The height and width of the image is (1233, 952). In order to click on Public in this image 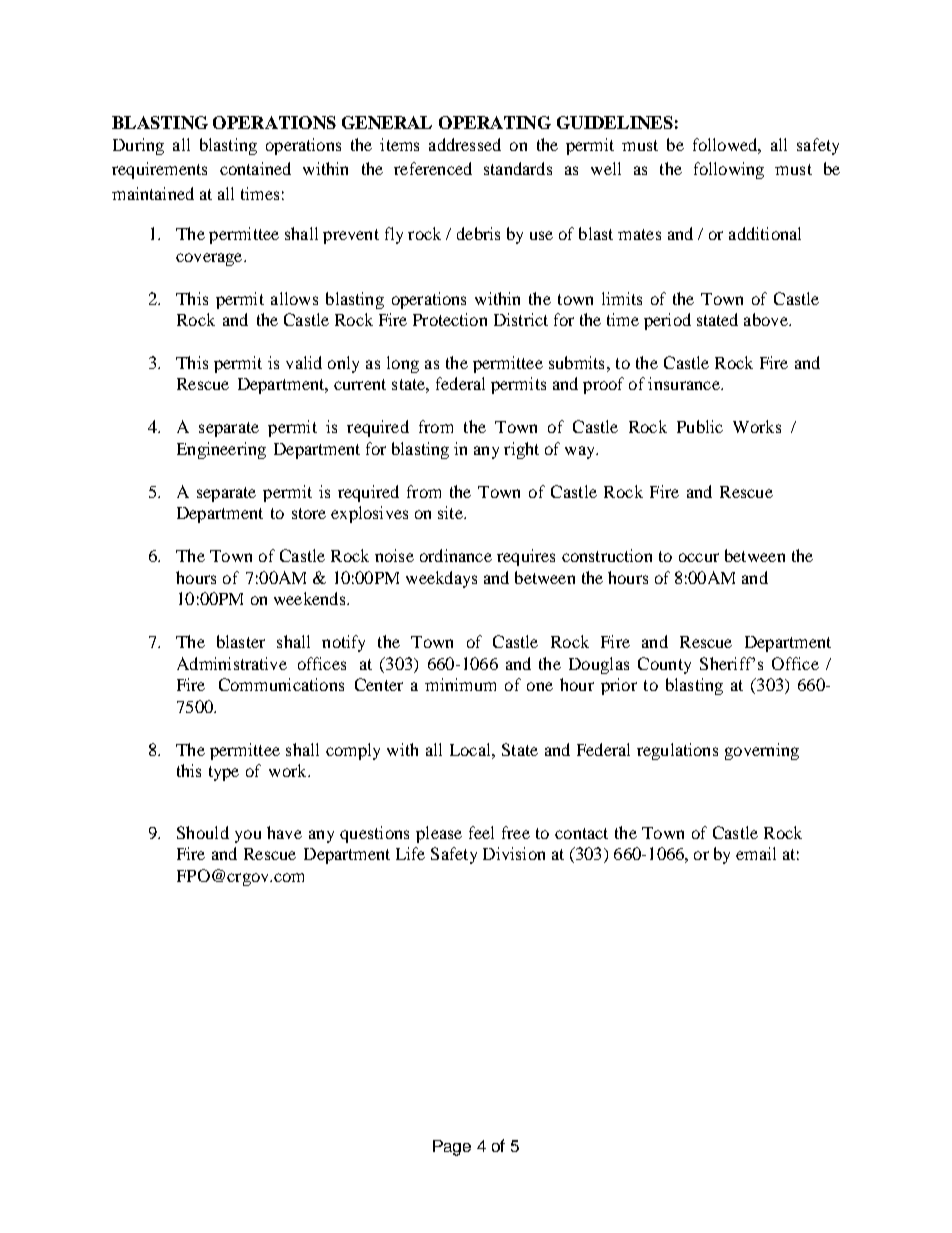, I will do `click(700, 426)`.
